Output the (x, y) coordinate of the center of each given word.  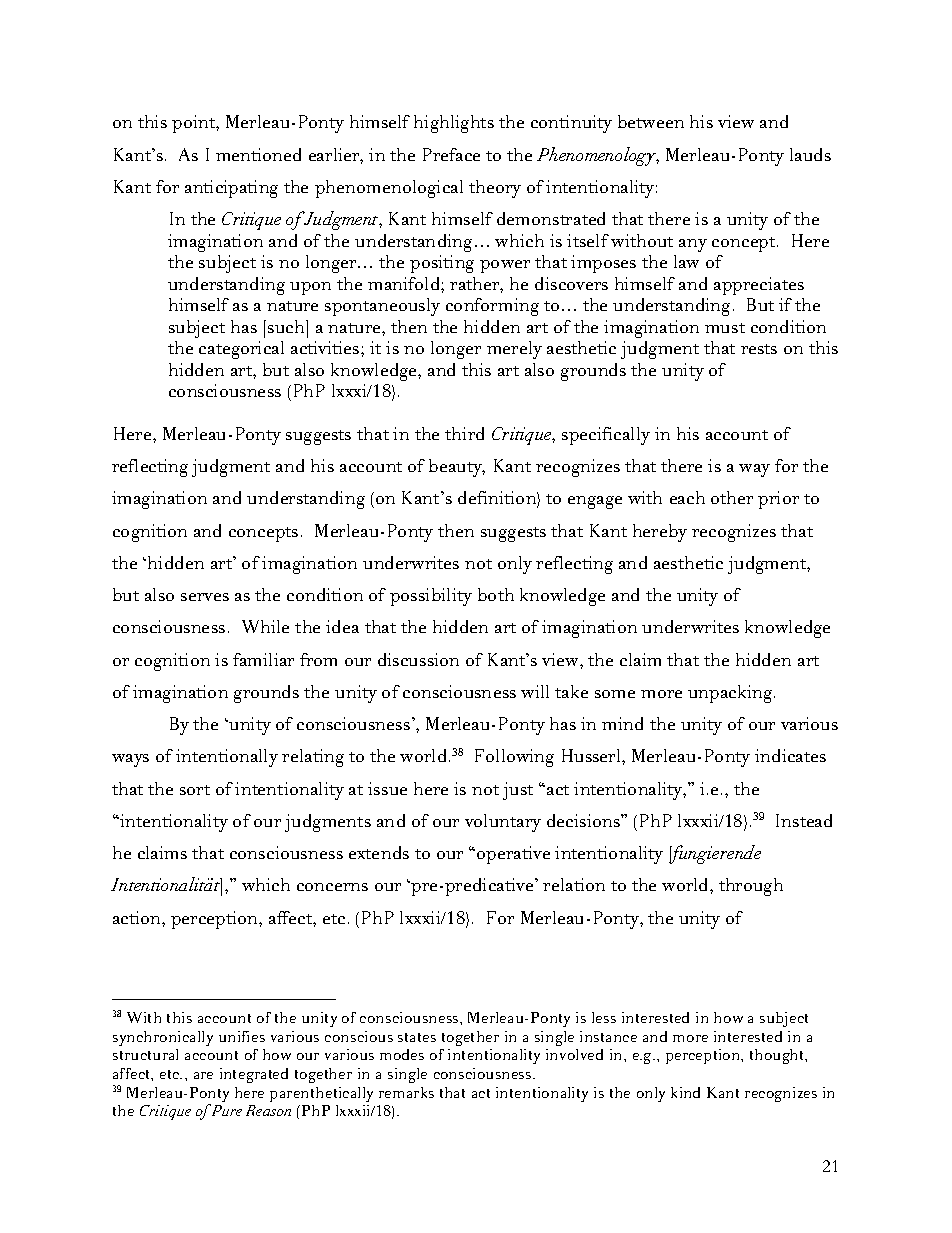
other (732, 497)
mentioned (258, 154)
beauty (457, 468)
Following (514, 758)
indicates (790, 755)
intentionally (227, 758)
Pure (225, 1110)
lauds (810, 154)
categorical (241, 350)
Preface (451, 154)
